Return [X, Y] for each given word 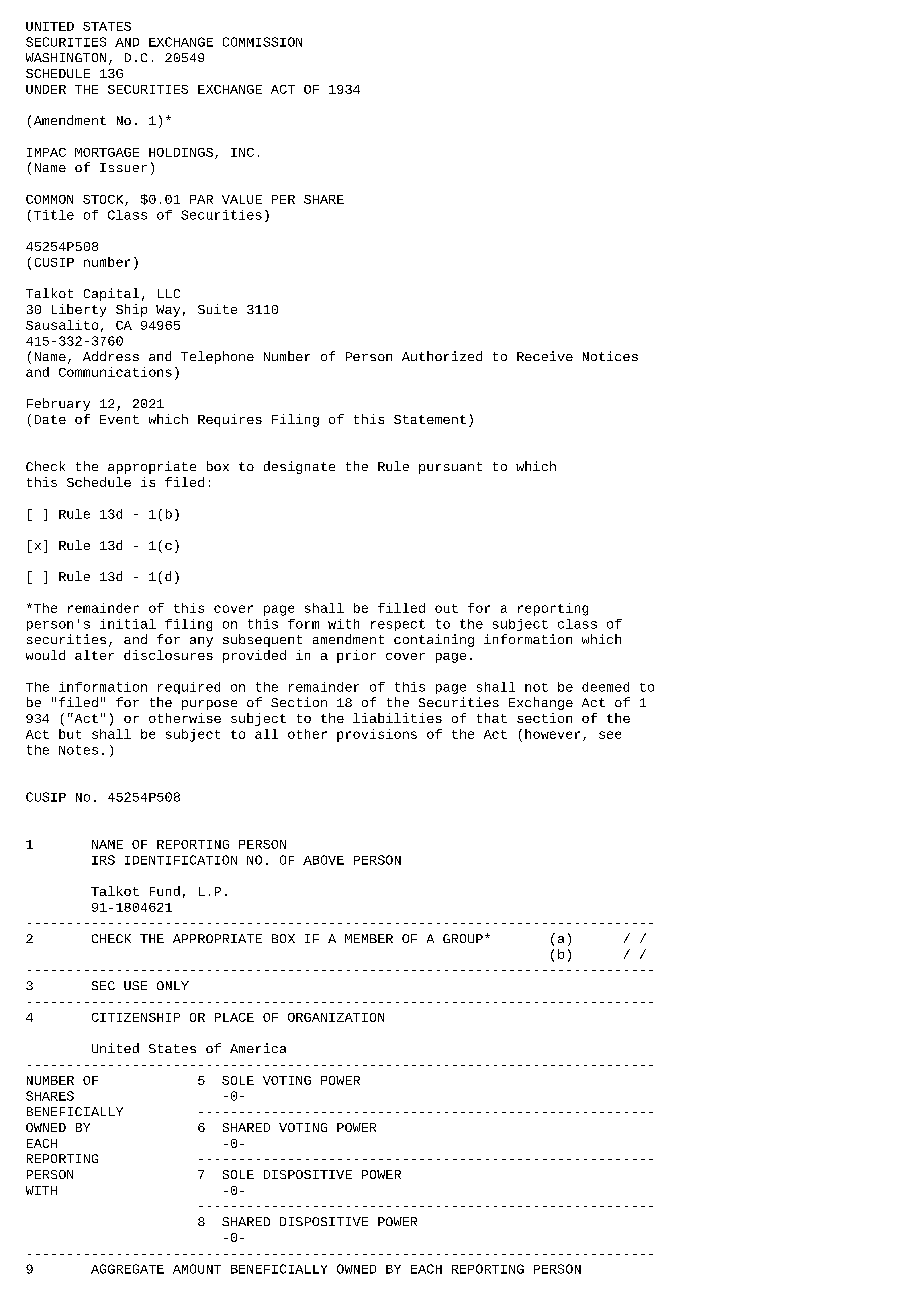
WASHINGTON [66, 57]
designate [299, 467]
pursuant [450, 468]
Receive [545, 356]
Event [119, 419]
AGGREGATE [127, 1269]
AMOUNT [197, 1269]
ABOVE [323, 860]
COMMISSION [262, 42]
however [552, 734]
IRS [103, 860]
